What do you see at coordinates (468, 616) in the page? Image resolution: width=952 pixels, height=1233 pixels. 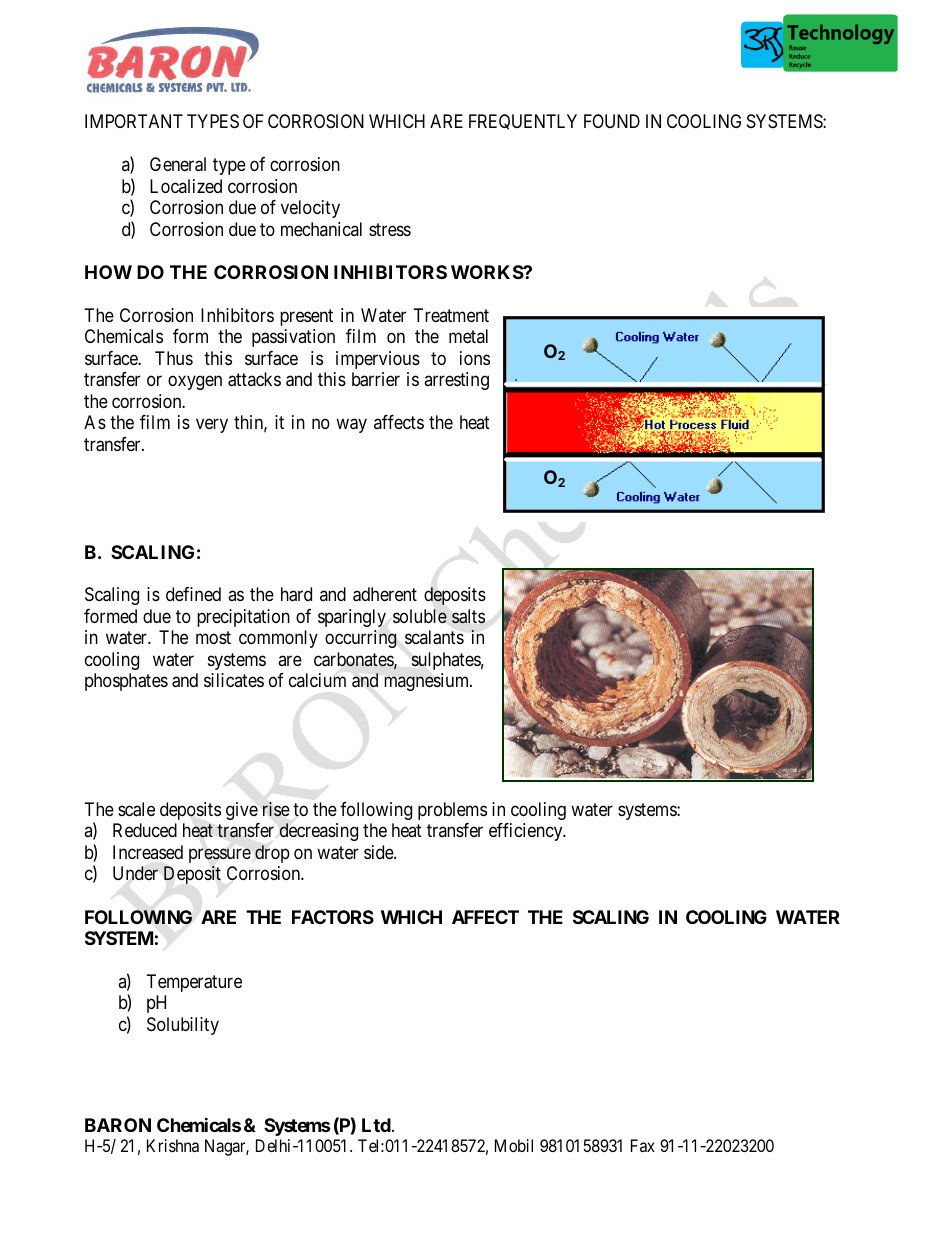 I see `salts` at bounding box center [468, 616].
